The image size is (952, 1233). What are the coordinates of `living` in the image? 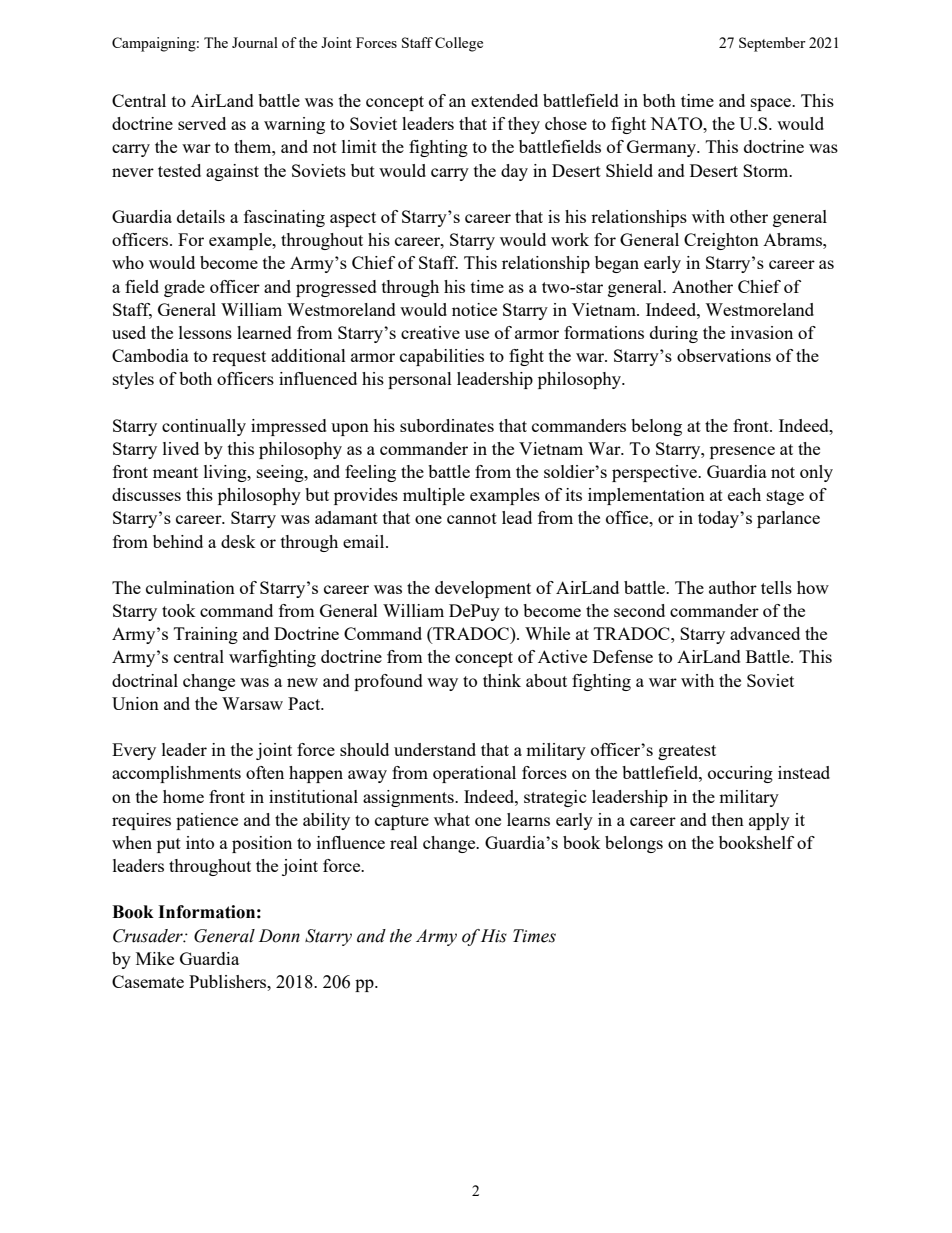 It's located at (226, 473).
